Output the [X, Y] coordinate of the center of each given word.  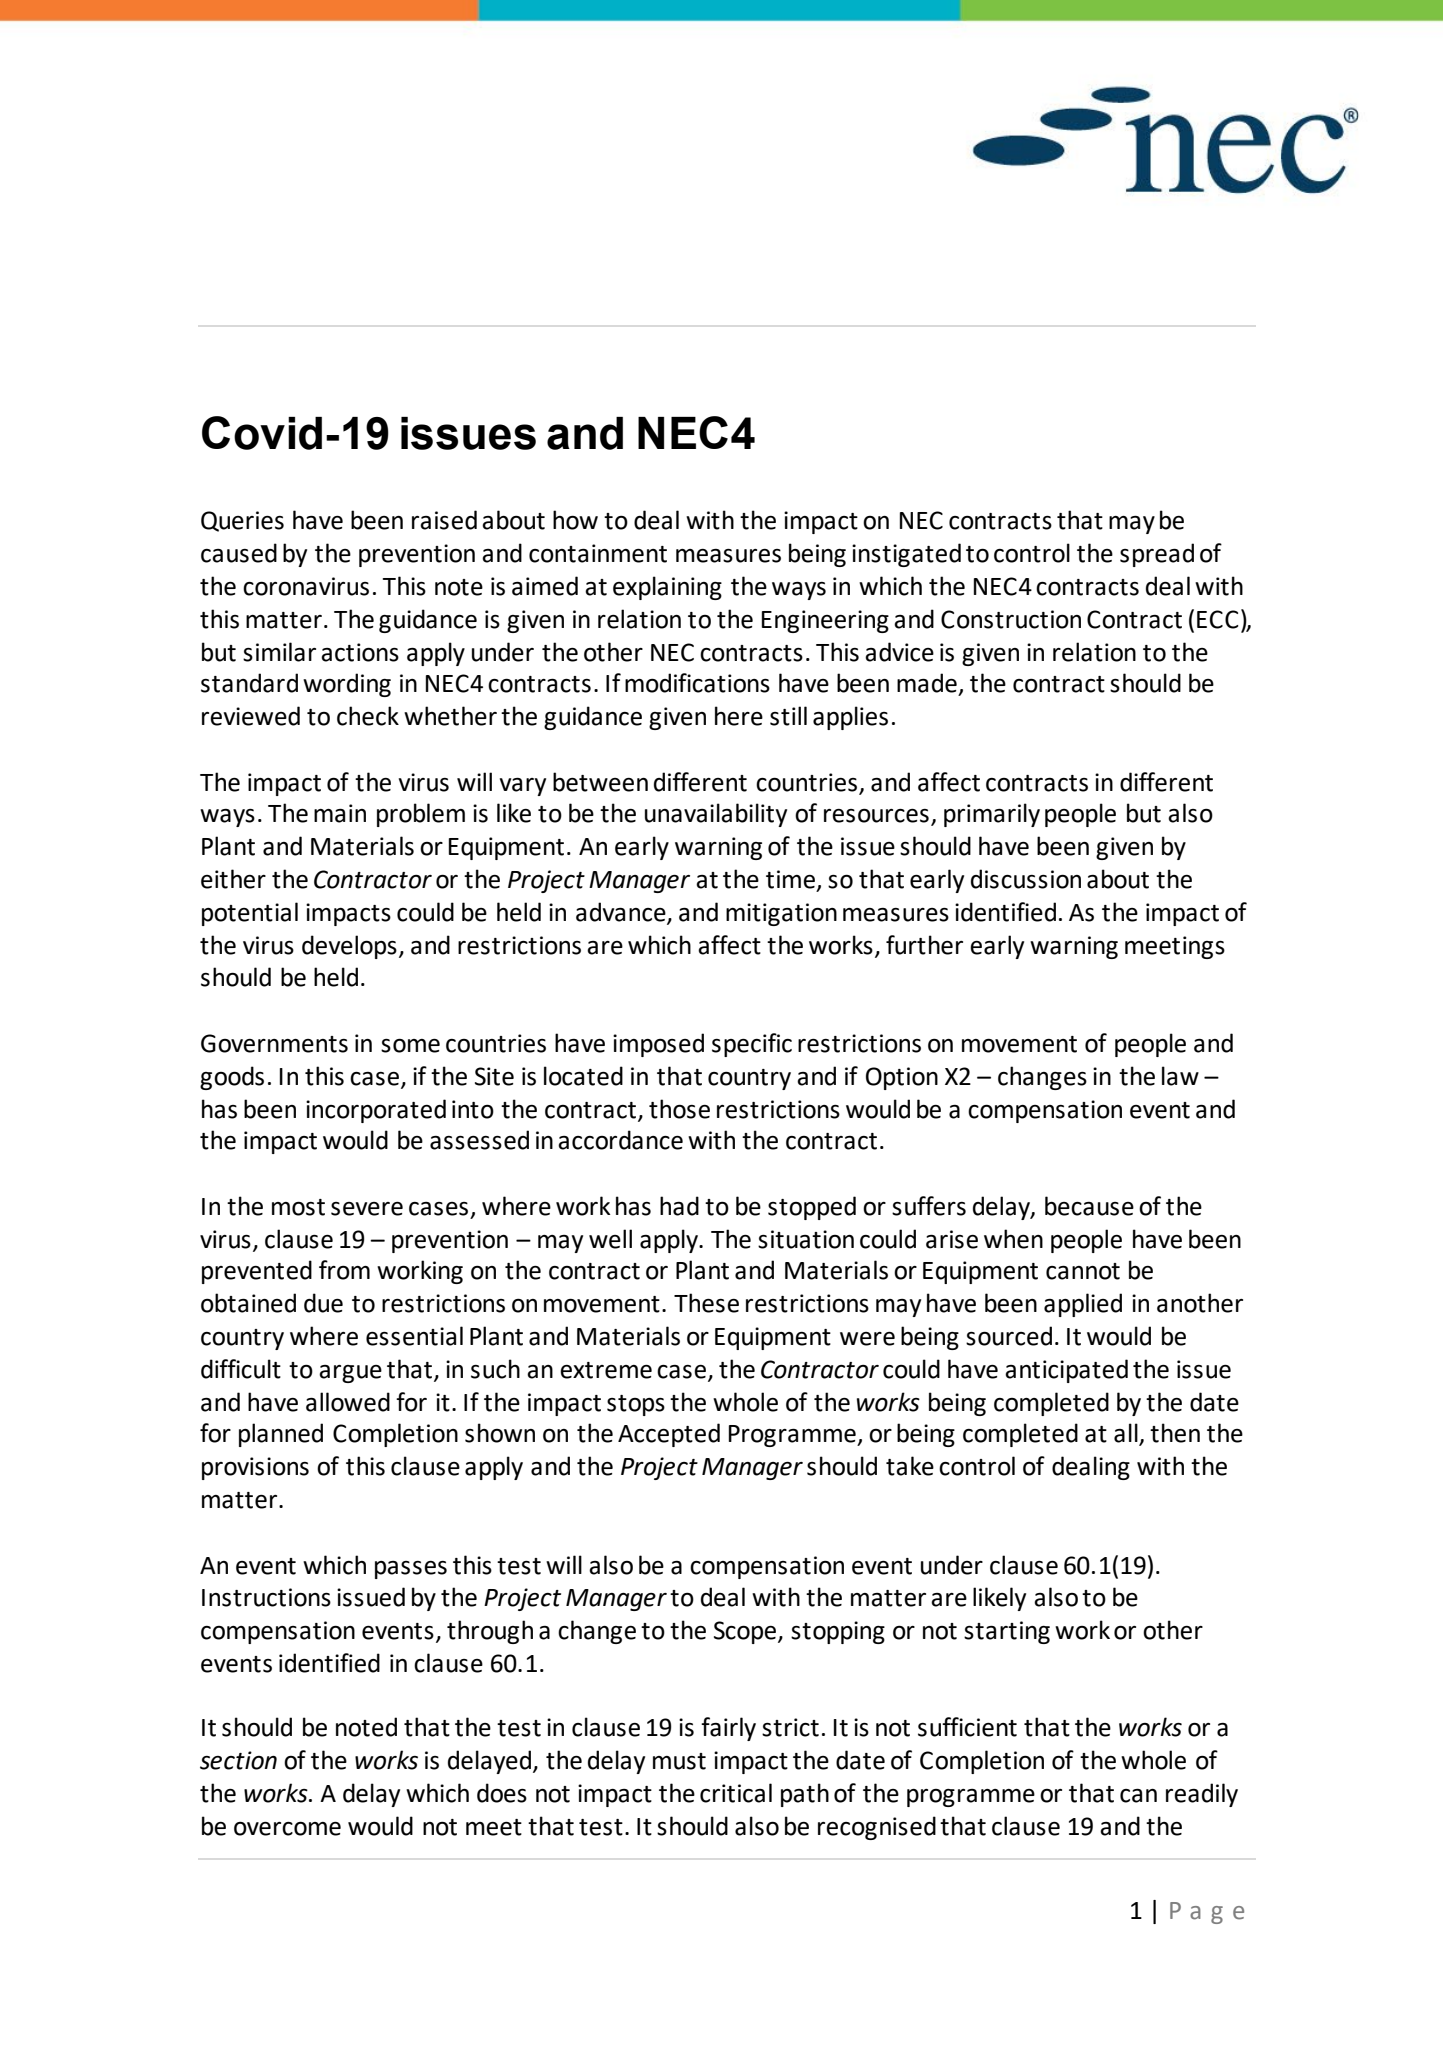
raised [444, 520]
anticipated [1066, 1371]
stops [636, 1405]
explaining [667, 588]
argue [350, 1374]
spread [1157, 555]
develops [349, 947]
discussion [1026, 879]
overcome [287, 1828]
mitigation [781, 914]
